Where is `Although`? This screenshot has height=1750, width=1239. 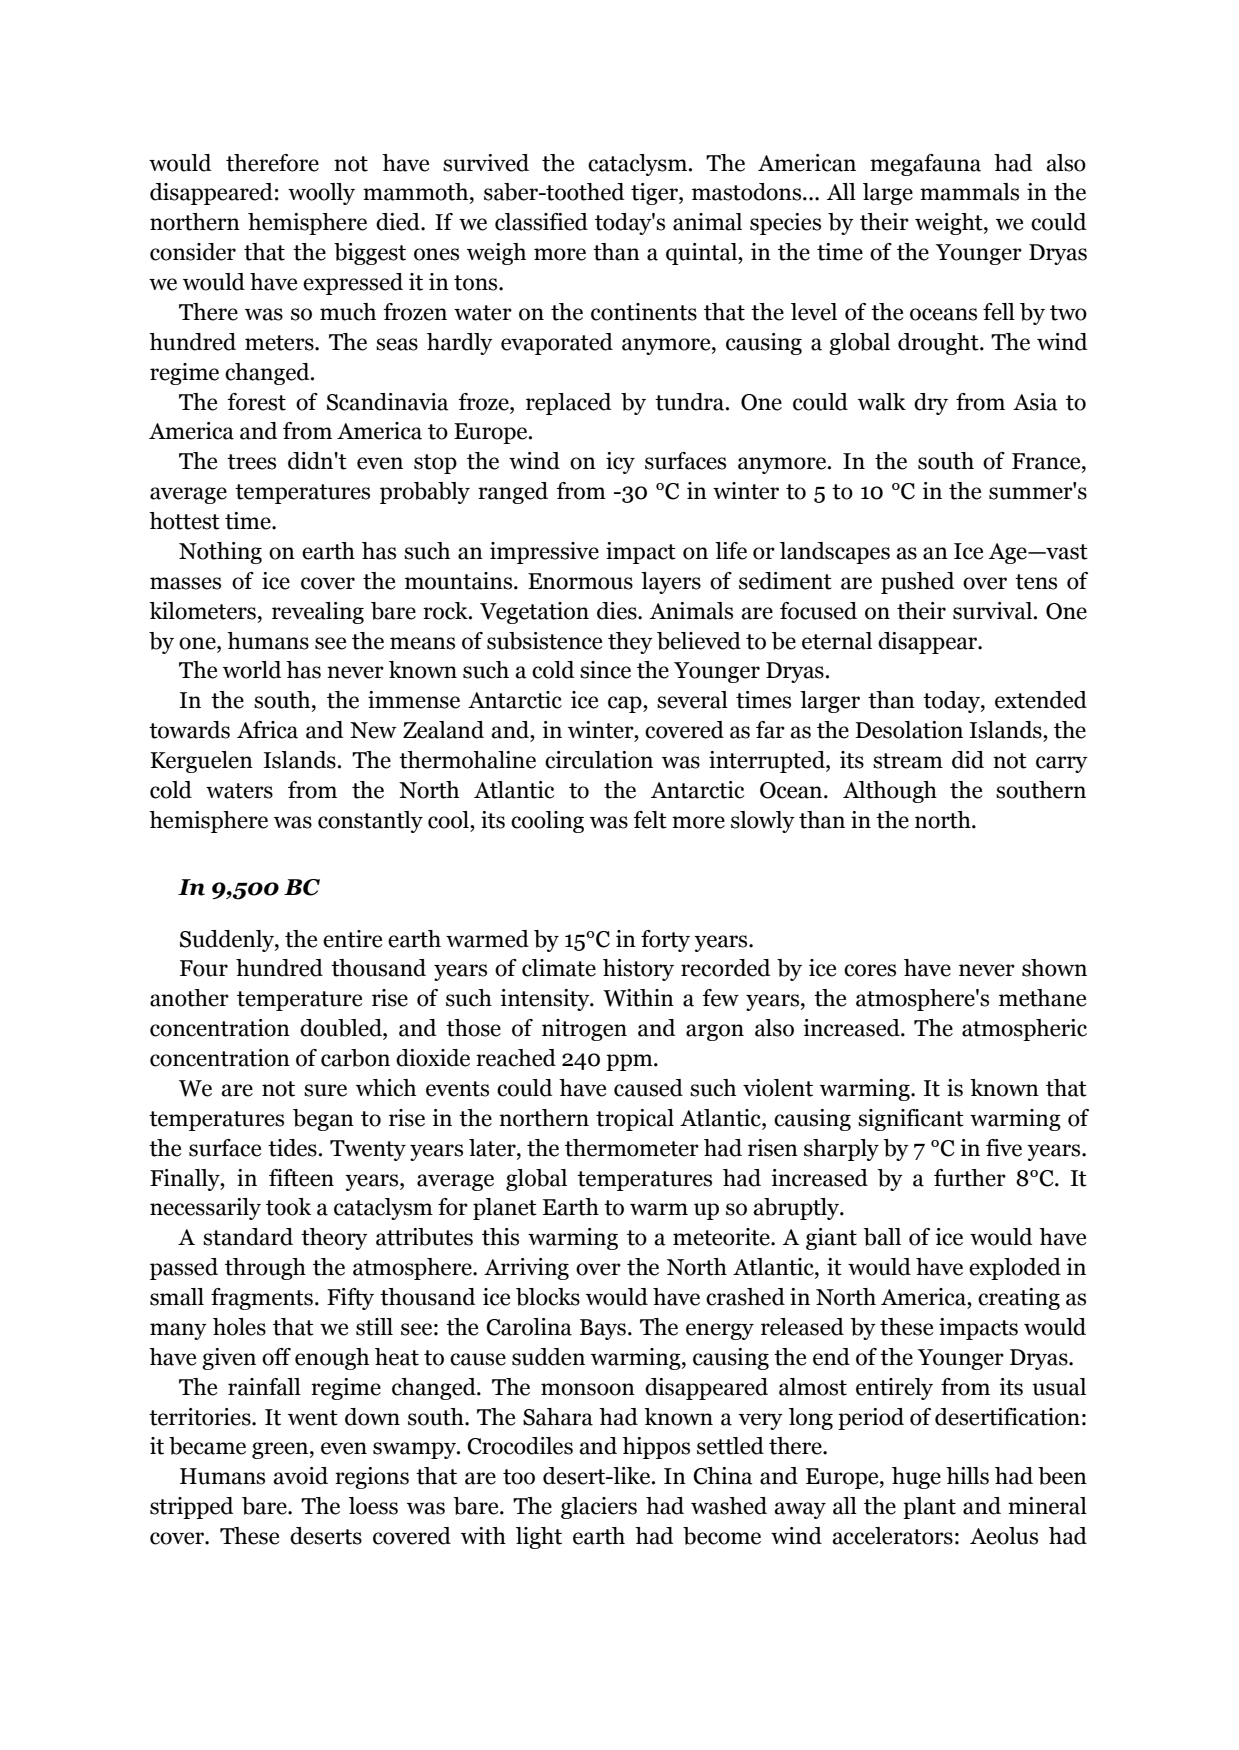 Although is located at coordinates (890, 792).
